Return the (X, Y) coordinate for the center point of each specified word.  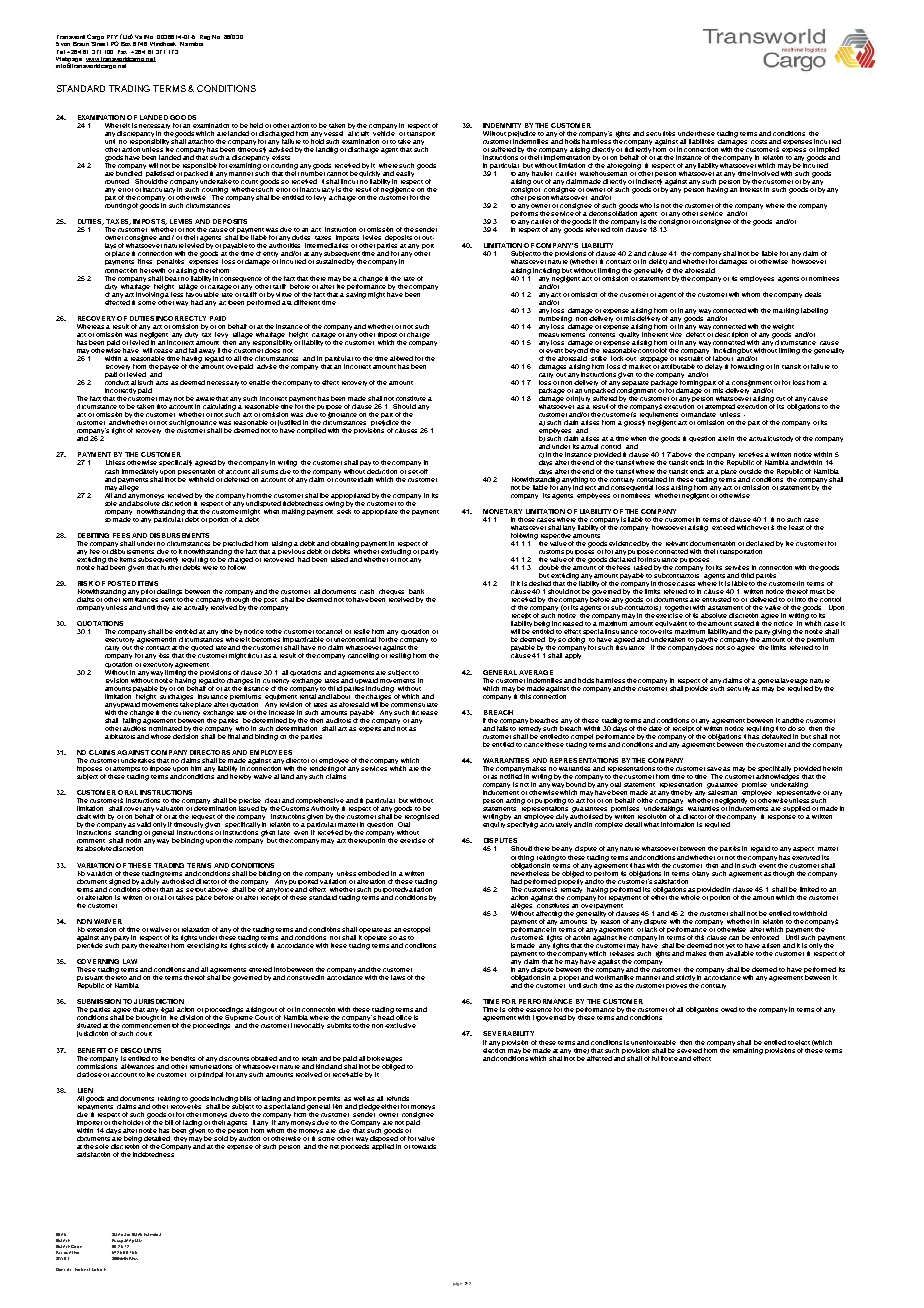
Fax (122, 52)
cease (163, 351)
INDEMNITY (502, 125)
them (716, 953)
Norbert (82, 1269)
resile (362, 631)
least (796, 527)
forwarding (747, 367)
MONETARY (502, 511)
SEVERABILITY (508, 1033)
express (794, 150)
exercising (203, 946)
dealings (169, 592)
